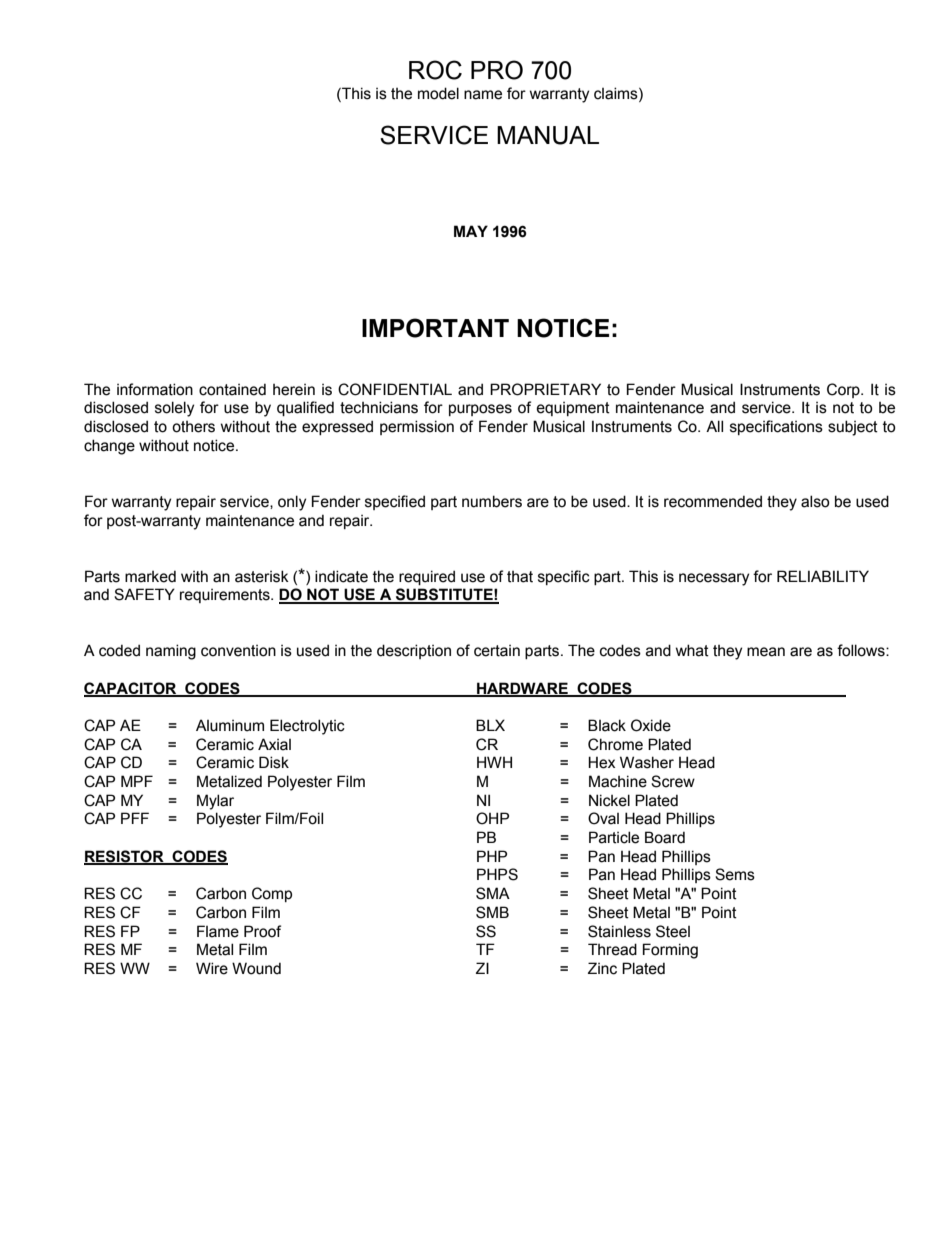  Describe the element at coordinates (218, 931) in the image. I see `Flame` at that location.
